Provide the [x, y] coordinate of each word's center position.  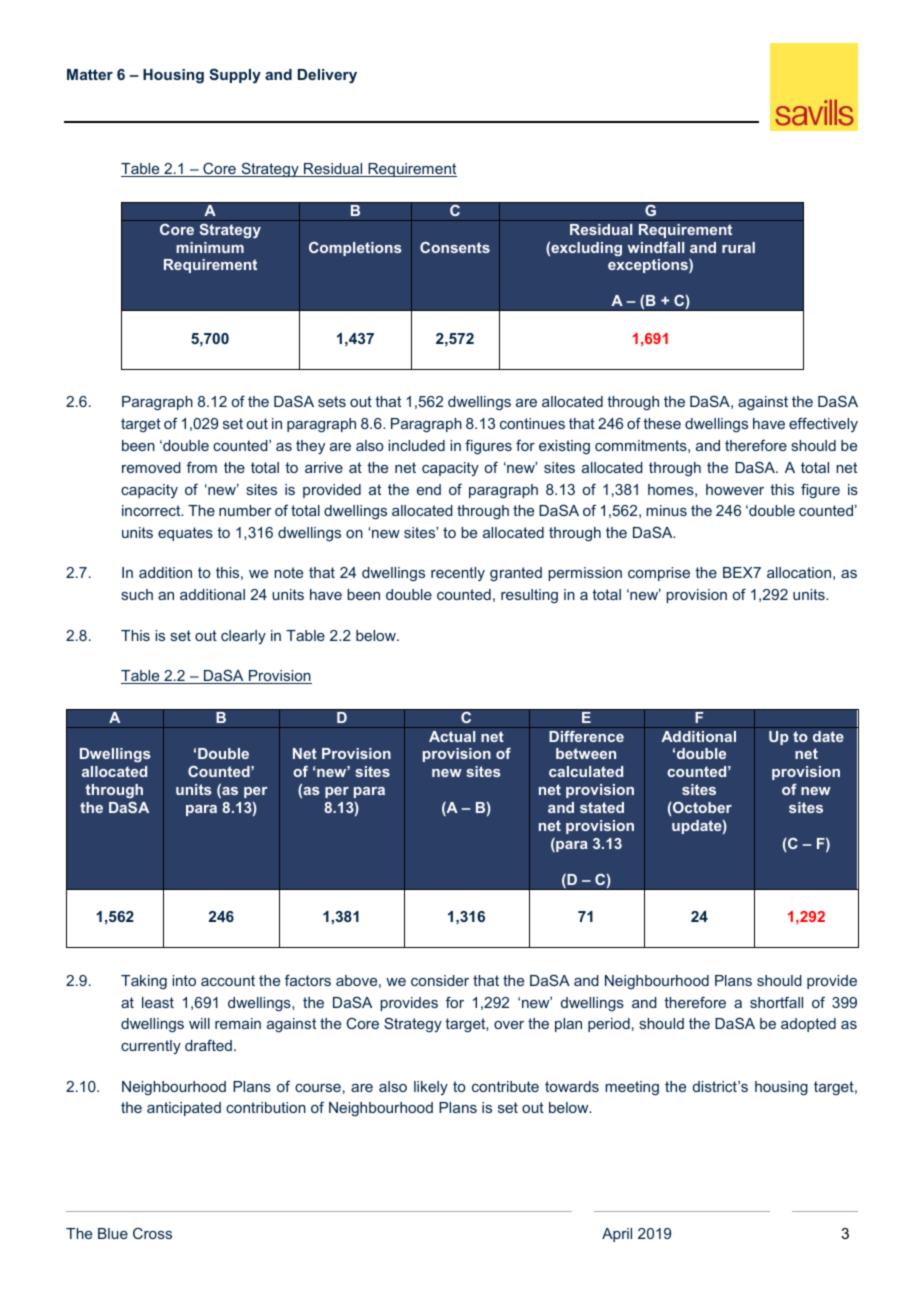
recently [458, 574]
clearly [243, 637]
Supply [235, 75]
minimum [210, 247]
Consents [455, 247]
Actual [452, 736]
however [735, 489]
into [184, 980]
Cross [152, 1233]
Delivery [327, 76]
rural [738, 247]
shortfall [776, 1002]
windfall [655, 247]
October [701, 809]
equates [185, 534]
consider [440, 980]
